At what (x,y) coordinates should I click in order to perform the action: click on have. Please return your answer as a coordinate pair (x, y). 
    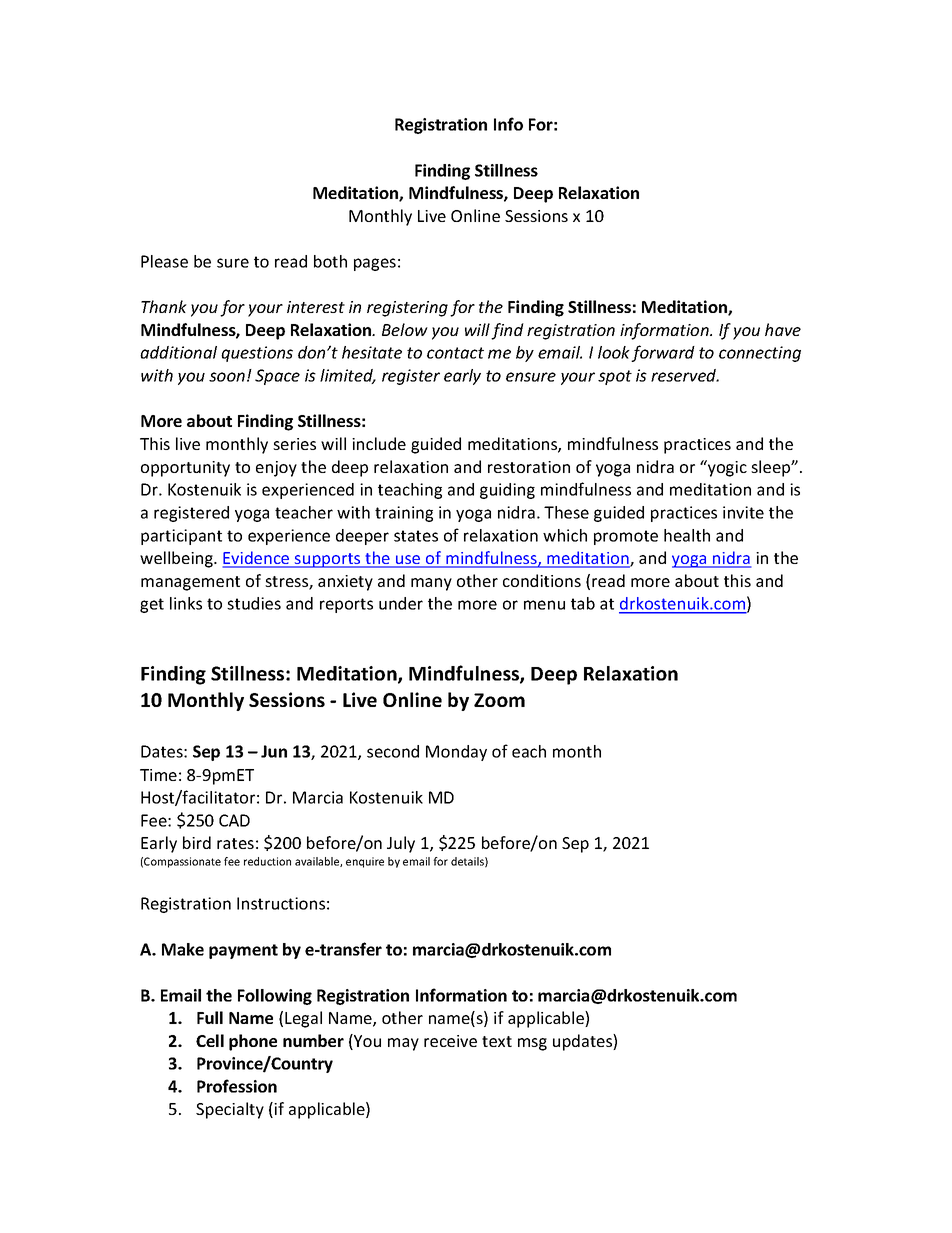
    Looking at the image, I should click on (783, 329).
